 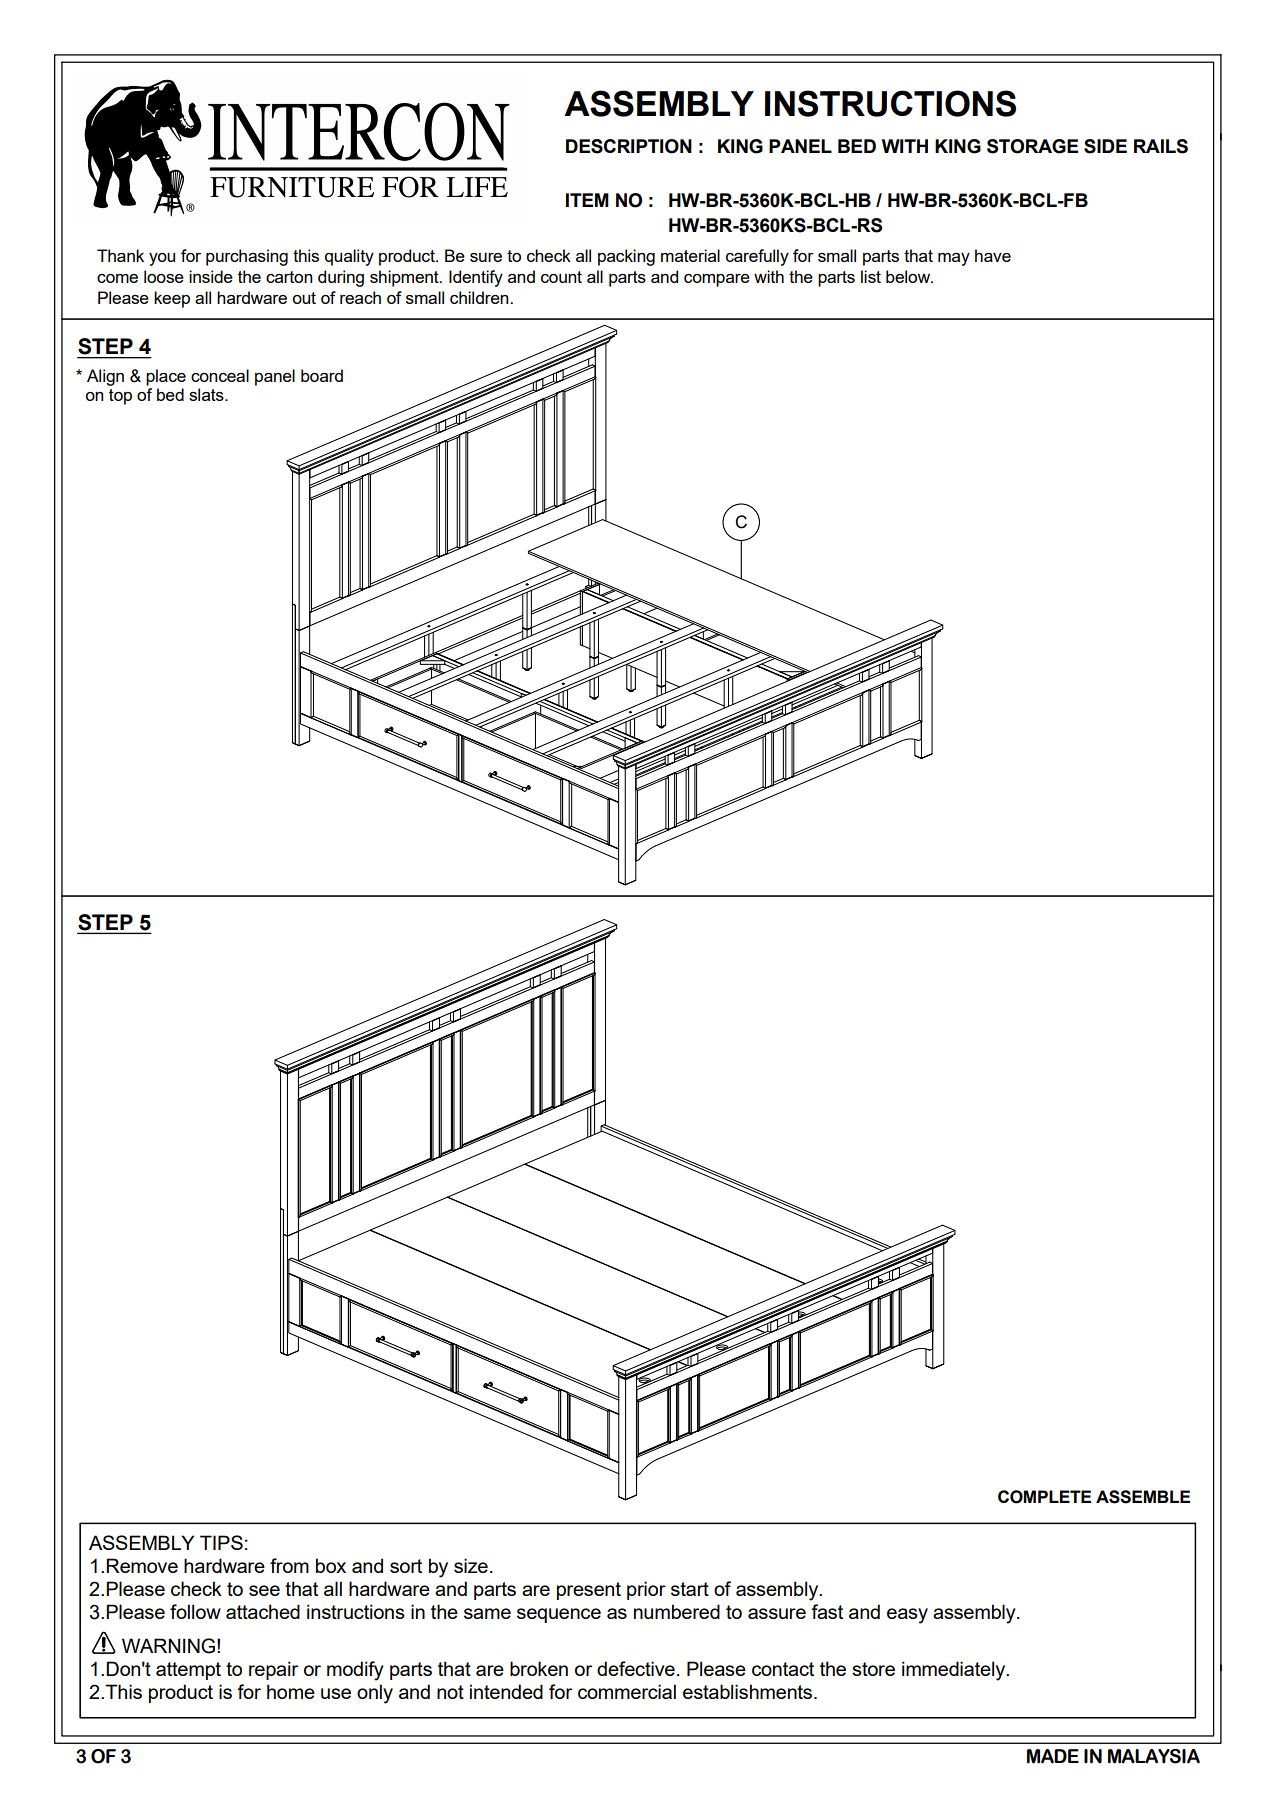 I want to click on MADE, so click(x=1053, y=1756).
